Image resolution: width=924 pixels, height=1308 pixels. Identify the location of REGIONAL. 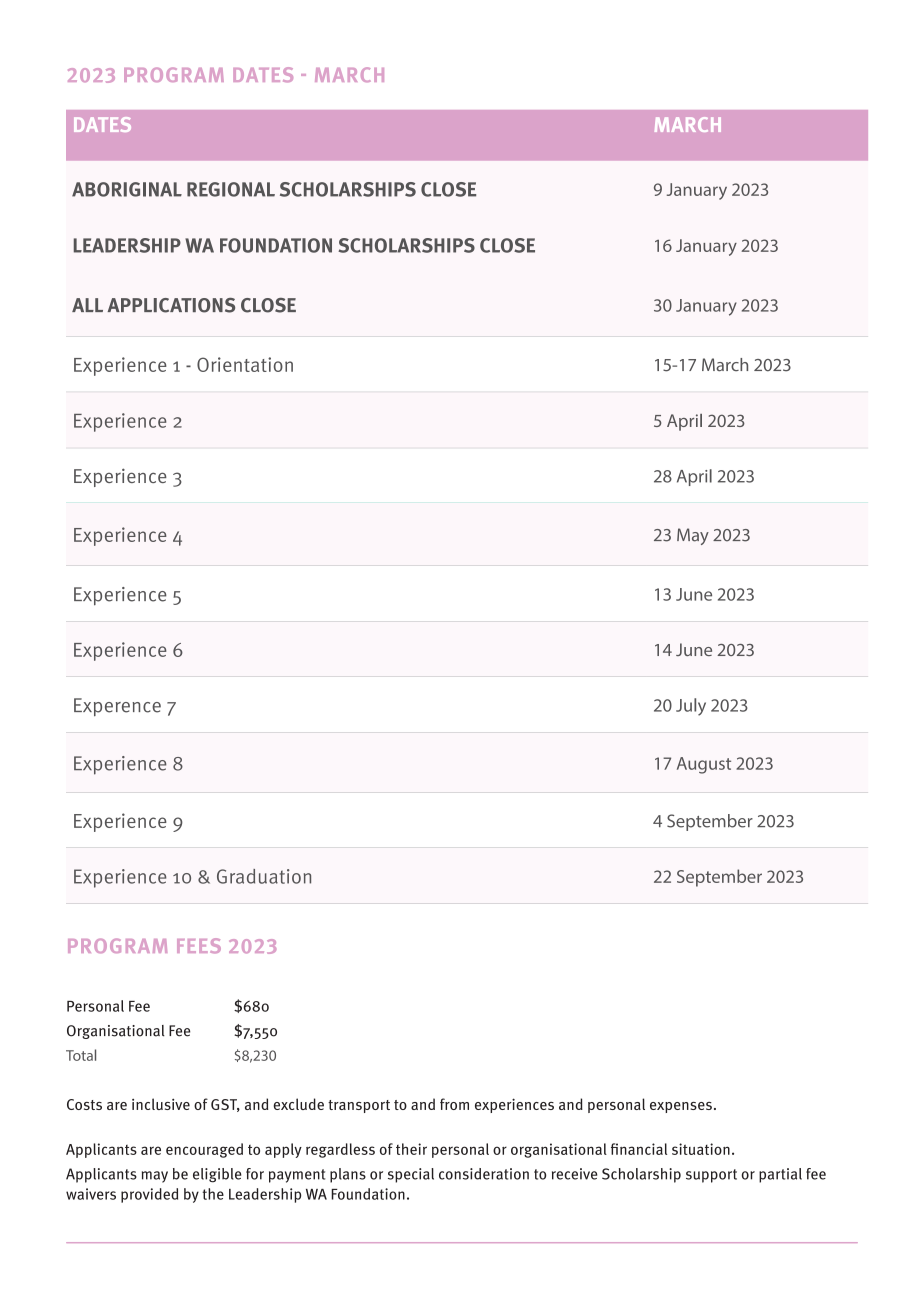
(231, 189).
